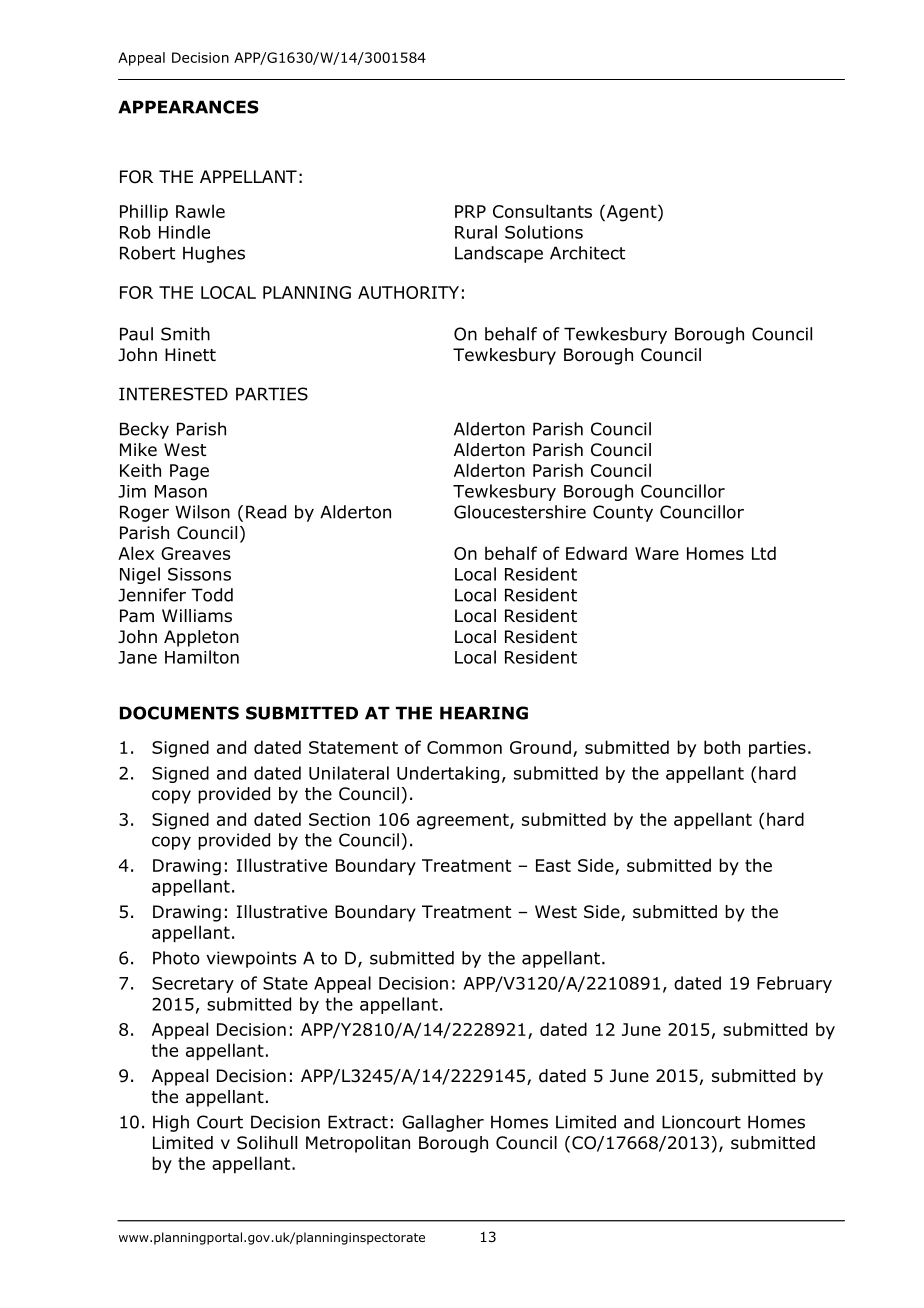 This screenshot has width=924, height=1308. Describe the element at coordinates (443, 1123) in the screenshot. I see `Gallagher` at that location.
